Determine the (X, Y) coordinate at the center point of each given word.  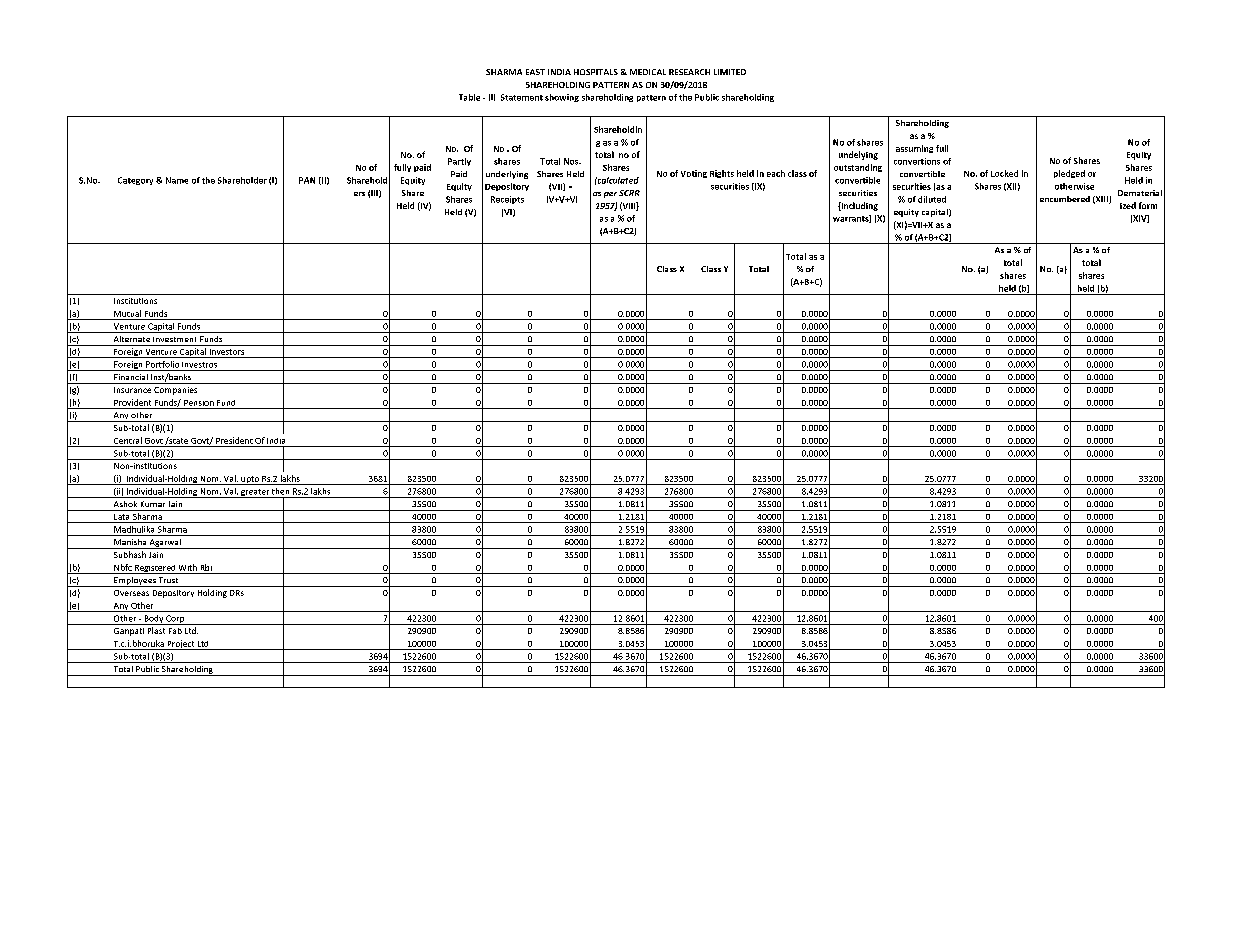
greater (255, 493)
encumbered (1065, 199)
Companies (175, 391)
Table (469, 97)
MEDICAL (648, 72)
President (234, 440)
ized (1128, 205)
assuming (914, 149)
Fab (175, 631)
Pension (199, 403)
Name (177, 180)
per (610, 195)
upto (250, 480)
